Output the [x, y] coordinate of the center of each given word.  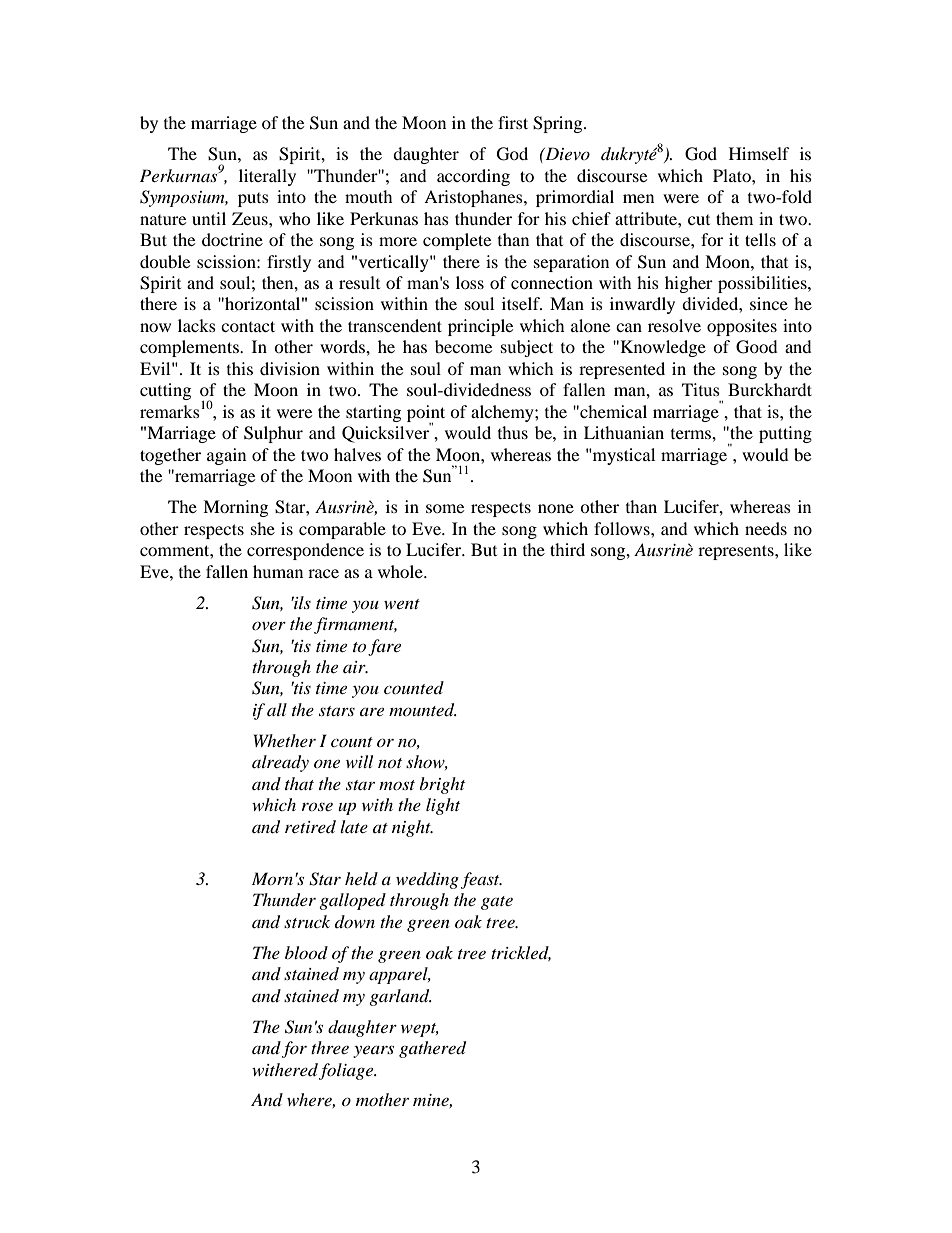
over [269, 625]
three [330, 1047]
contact [248, 326]
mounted [423, 710]
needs [766, 528]
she [263, 528]
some [445, 508]
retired [310, 826]
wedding [427, 880]
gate [497, 903]
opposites [742, 327]
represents [737, 552]
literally [267, 177]
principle [480, 327]
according [473, 177]
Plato [733, 175]
